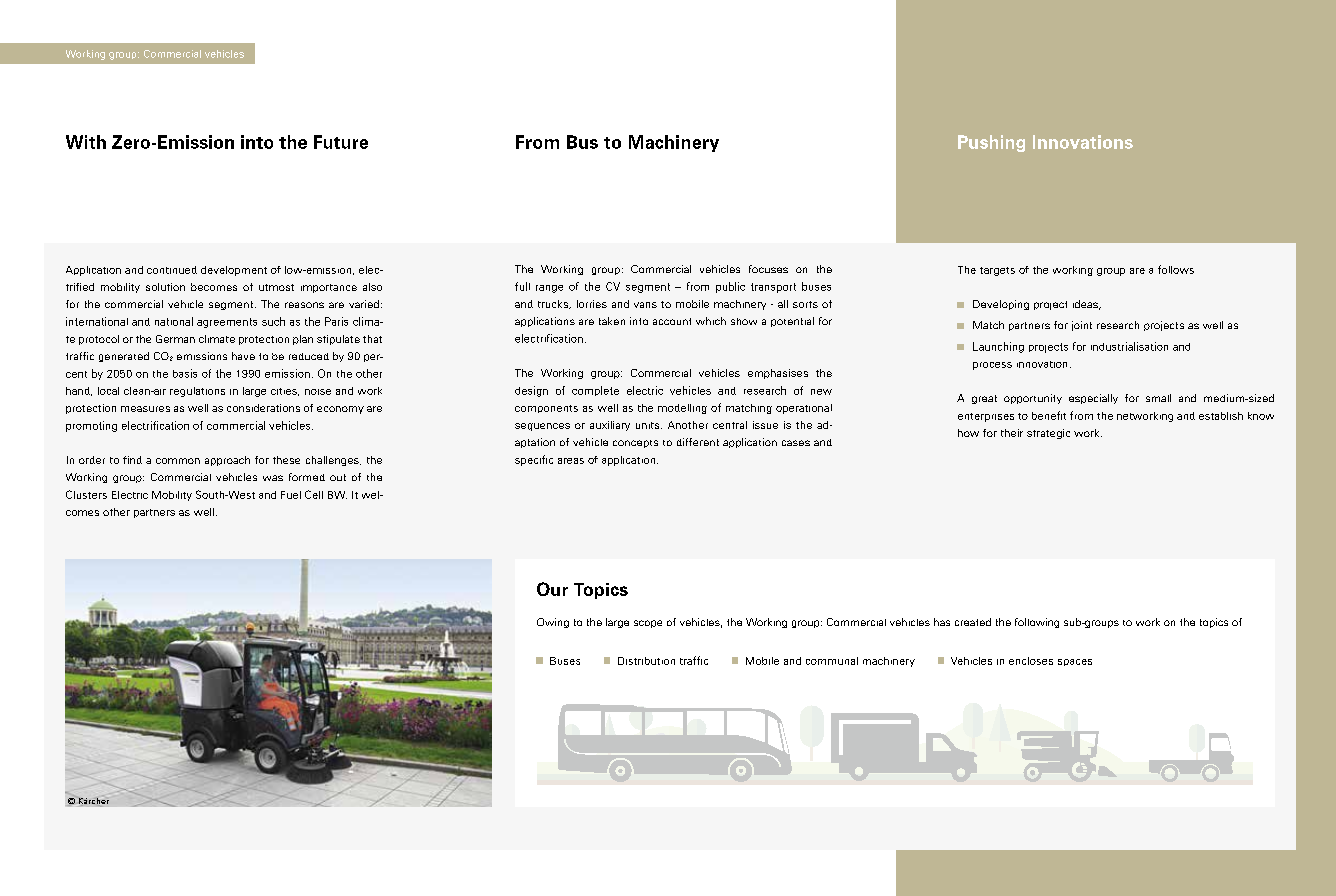 This page has height=896, width=1336. Describe the element at coordinates (646, 661) in the page. I see `Distribution` at that location.
